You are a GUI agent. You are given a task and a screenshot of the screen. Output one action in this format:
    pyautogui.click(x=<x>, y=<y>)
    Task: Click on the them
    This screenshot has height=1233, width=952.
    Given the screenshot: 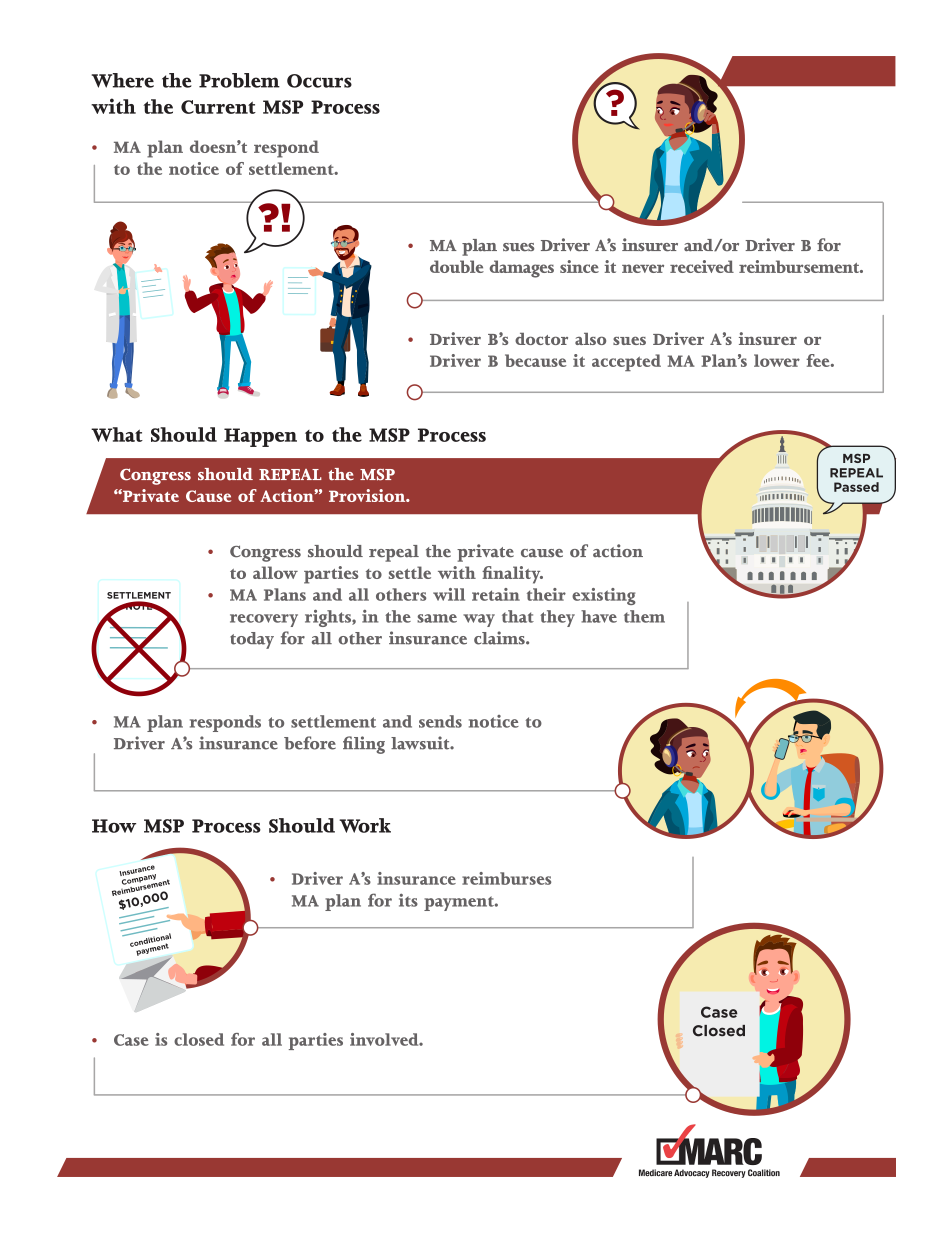 What is the action you would take?
    pyautogui.click(x=644, y=616)
